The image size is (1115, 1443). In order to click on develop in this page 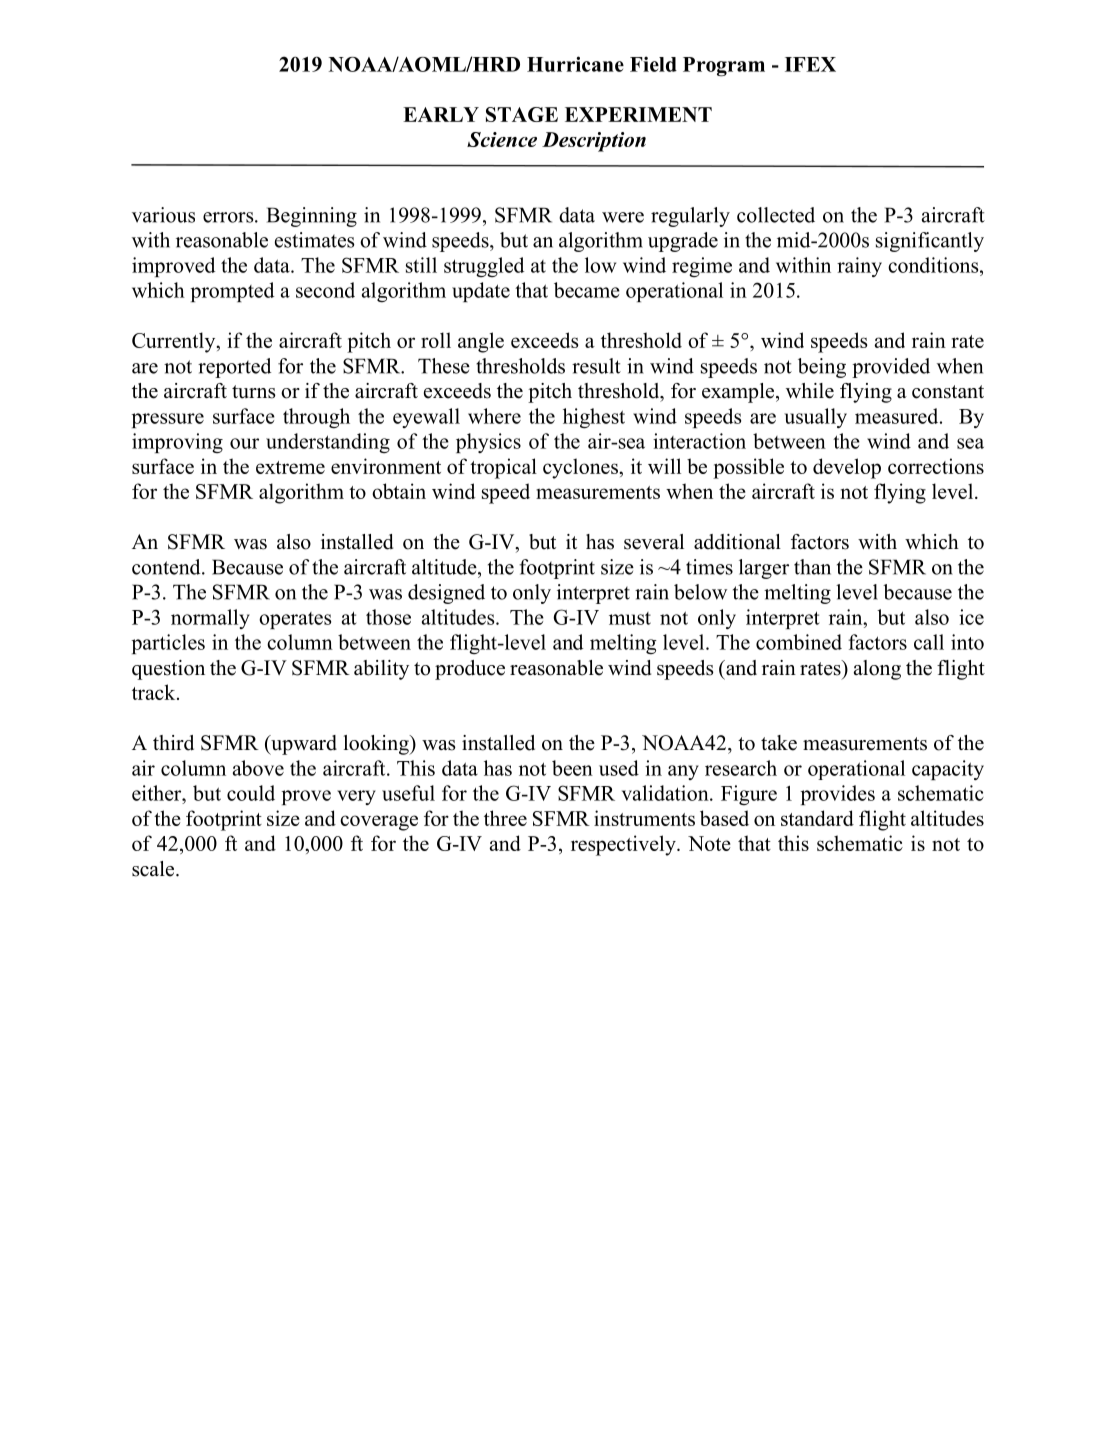, I will do `click(847, 468)`.
